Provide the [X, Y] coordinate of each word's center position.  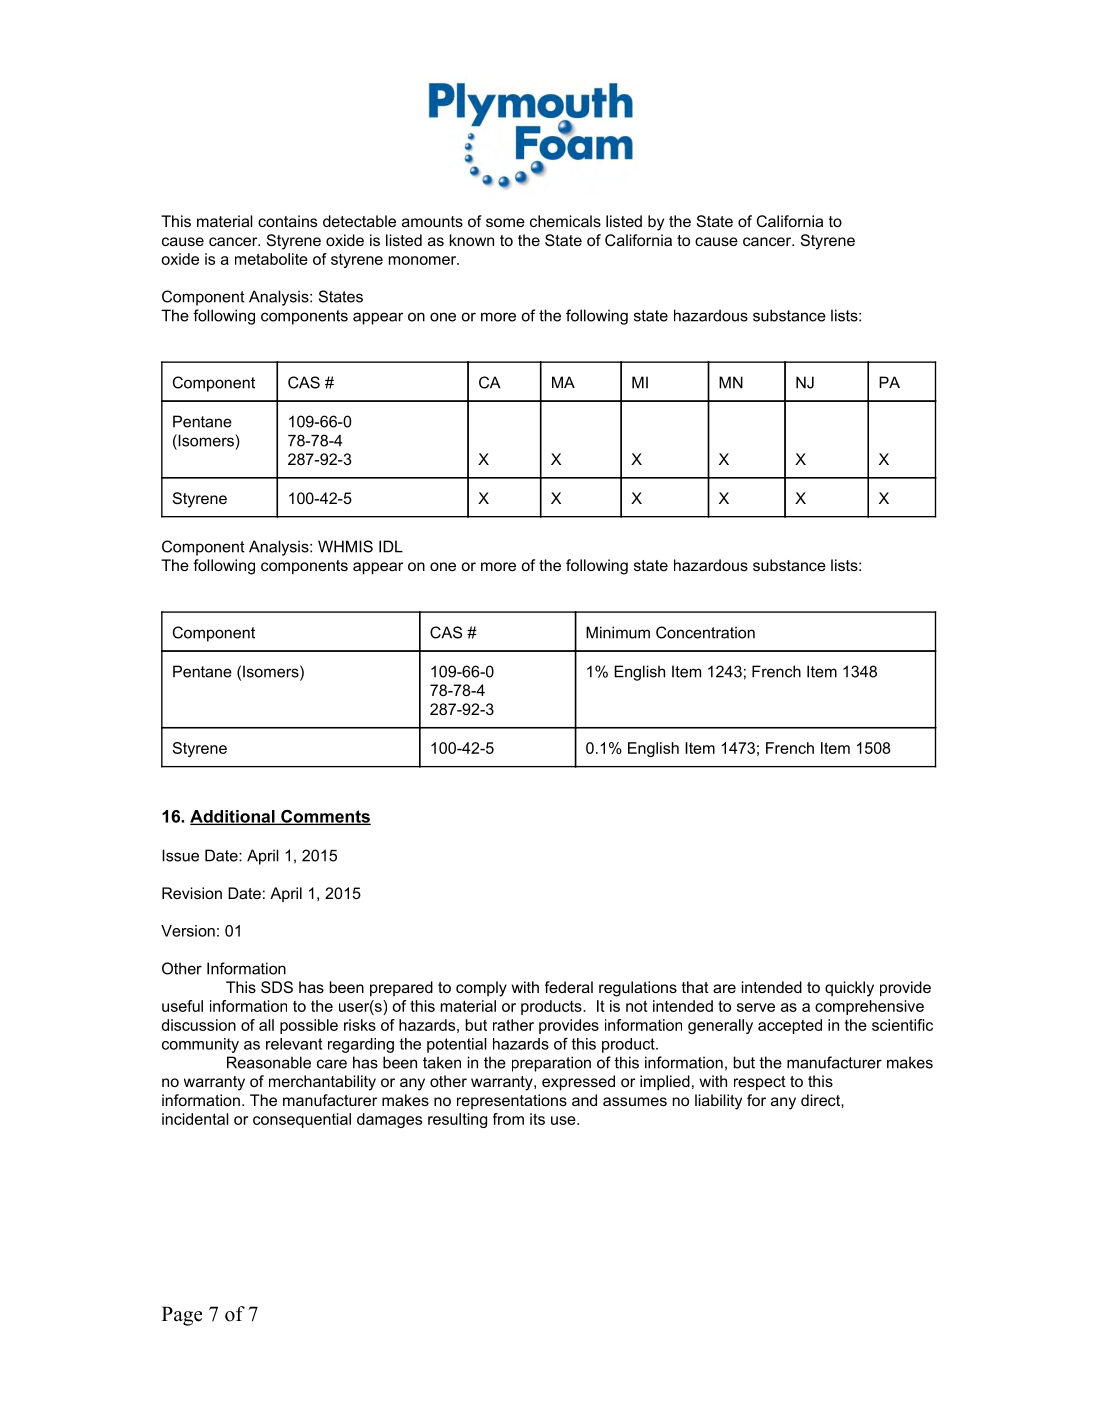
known [472, 240]
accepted [790, 1026]
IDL [391, 546]
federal [569, 987]
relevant [294, 1044]
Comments [325, 817]
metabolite [271, 259]
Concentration [705, 632]
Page [182, 1316]
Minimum [618, 632]
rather [513, 1025]
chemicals [565, 221]
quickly [849, 989]
